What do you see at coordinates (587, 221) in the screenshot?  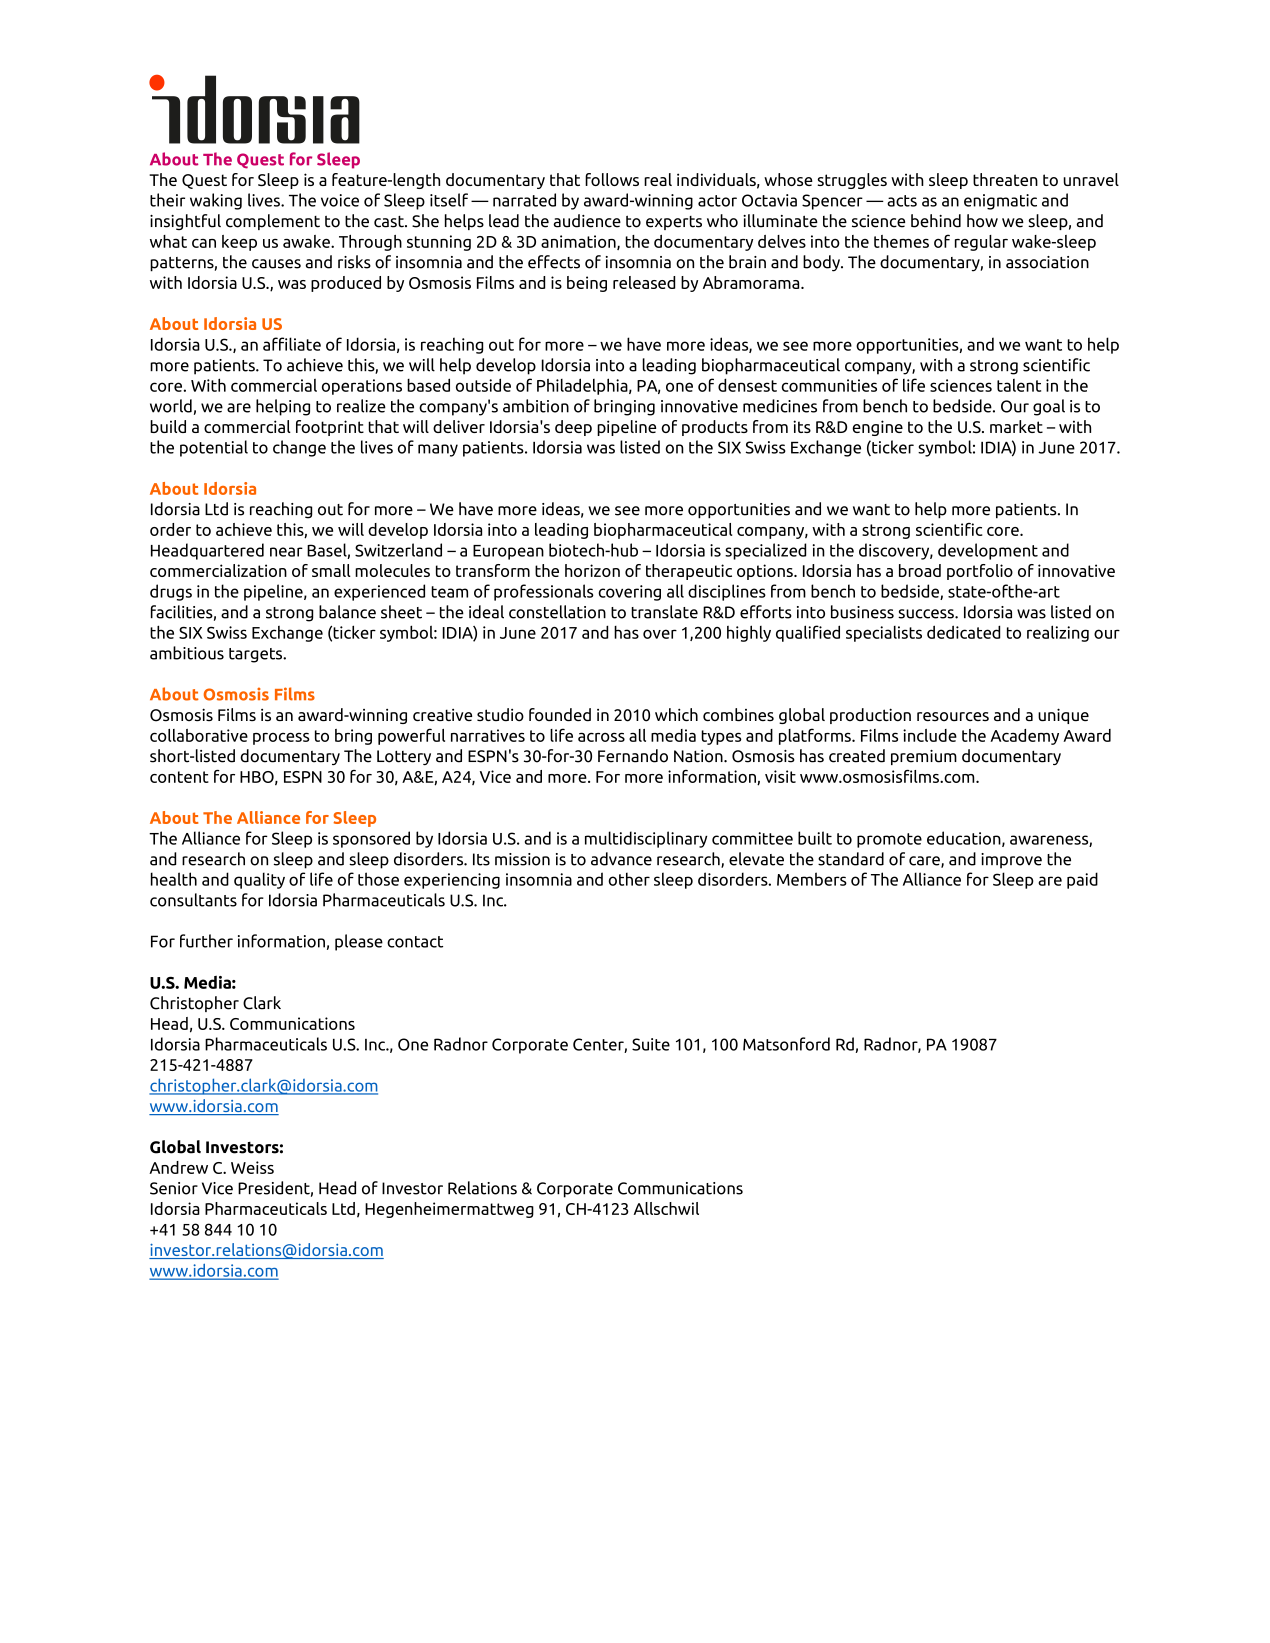 I see `audience` at bounding box center [587, 221].
